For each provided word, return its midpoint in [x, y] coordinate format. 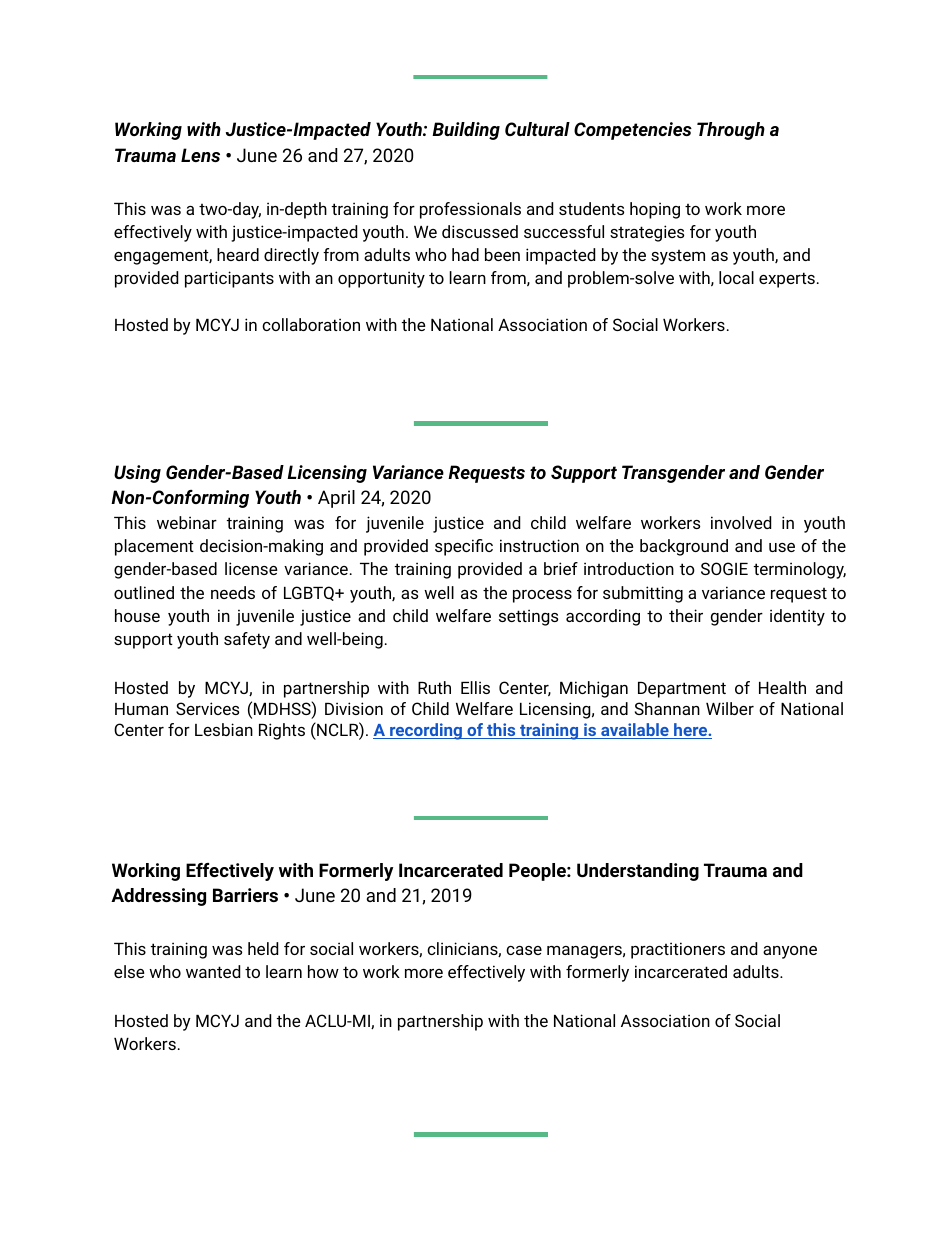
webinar [187, 522]
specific [464, 547]
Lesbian [224, 729]
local [736, 277]
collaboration [311, 324]
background [684, 547]
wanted [213, 971]
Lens [200, 155]
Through [731, 131]
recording [426, 731]
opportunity [381, 279]
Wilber [730, 708]
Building [466, 131]
